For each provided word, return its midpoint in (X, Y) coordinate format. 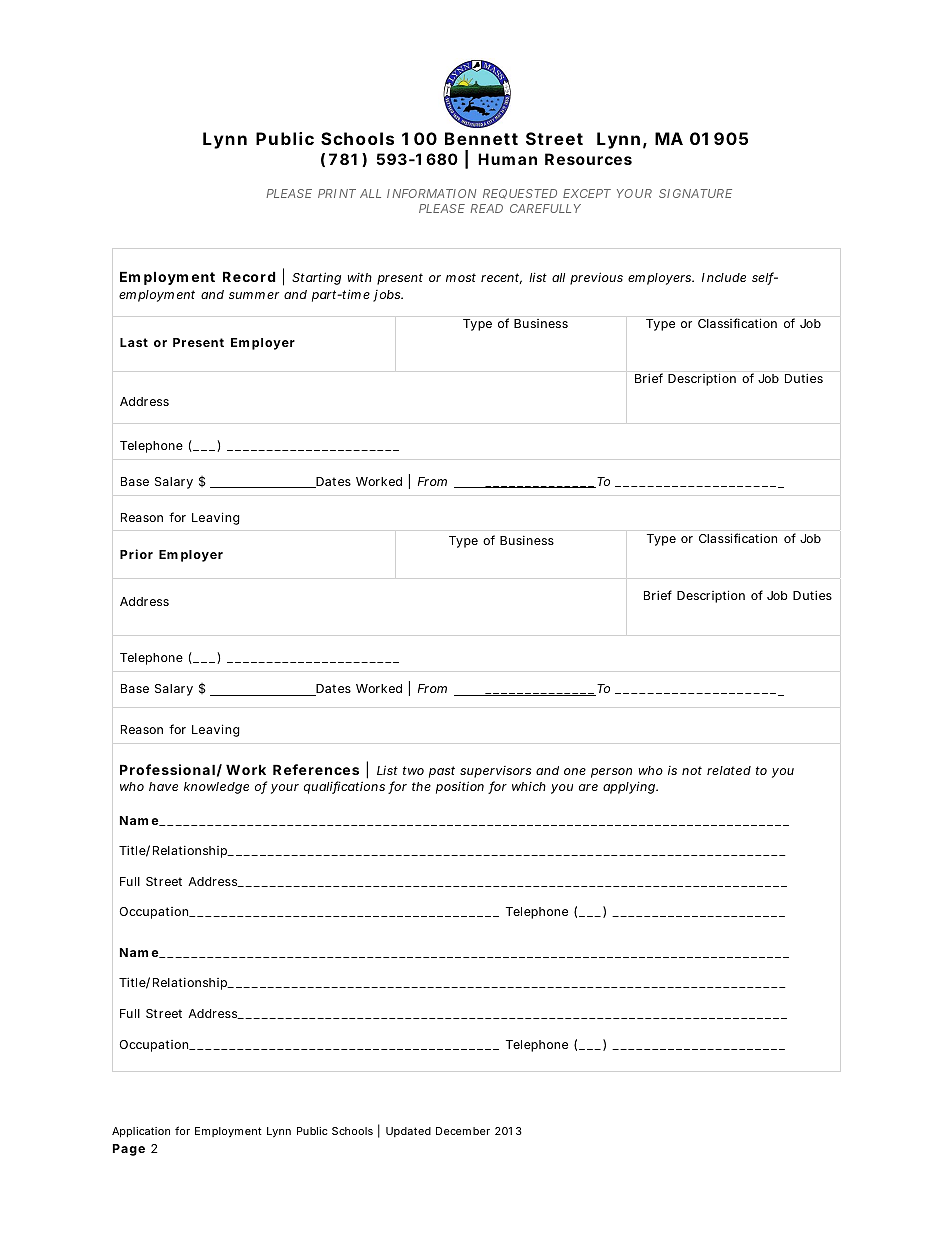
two (413, 770)
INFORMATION (431, 193)
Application (141, 1132)
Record (249, 276)
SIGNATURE (695, 193)
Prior (136, 554)
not (692, 770)
